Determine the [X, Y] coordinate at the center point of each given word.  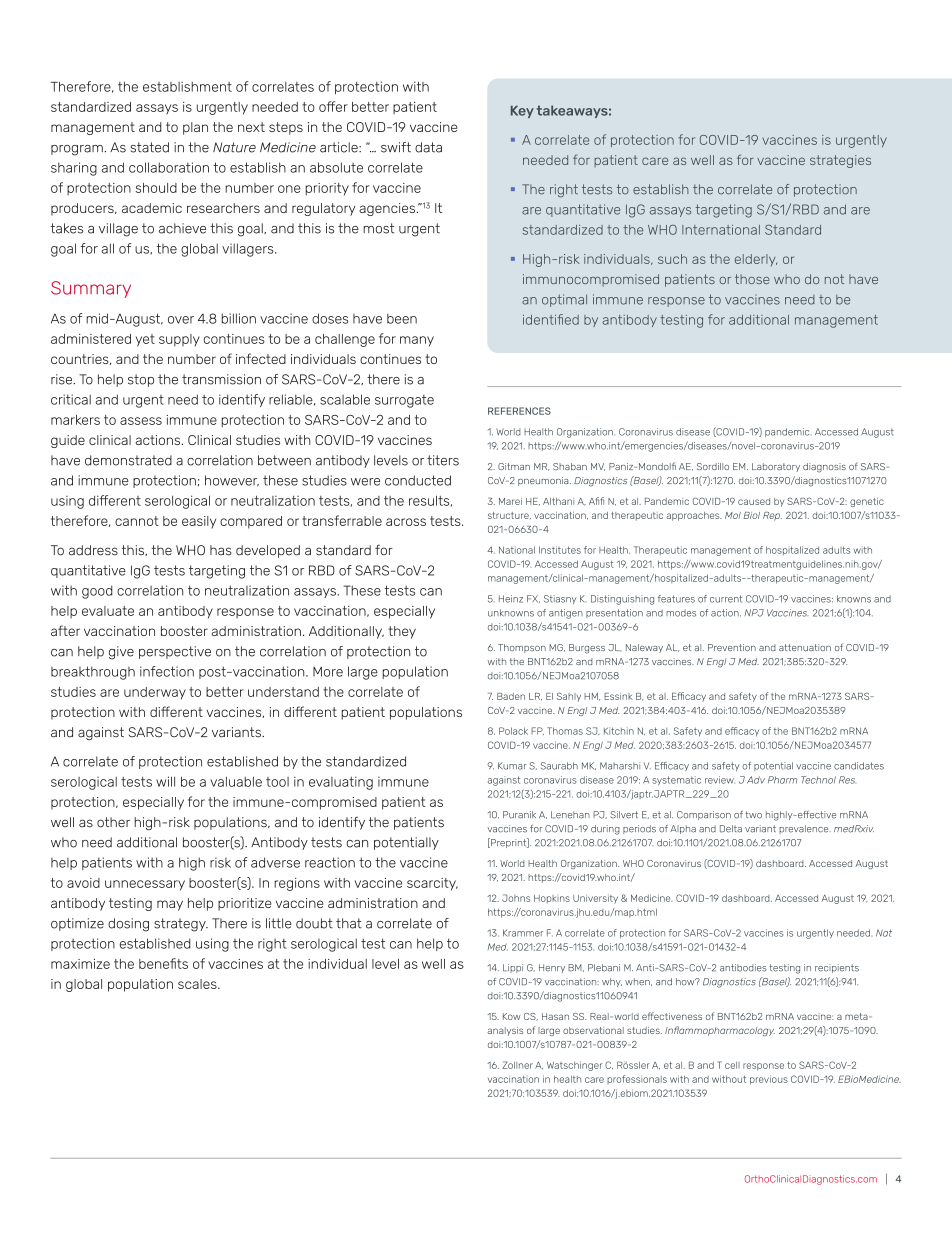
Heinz [511, 599]
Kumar [512, 766]
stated [150, 147]
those [752, 279]
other [113, 822]
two [753, 815]
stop [141, 380]
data [428, 147]
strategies [840, 161]
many [417, 341]
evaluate [108, 611]
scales [198, 984]
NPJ [754, 613]
